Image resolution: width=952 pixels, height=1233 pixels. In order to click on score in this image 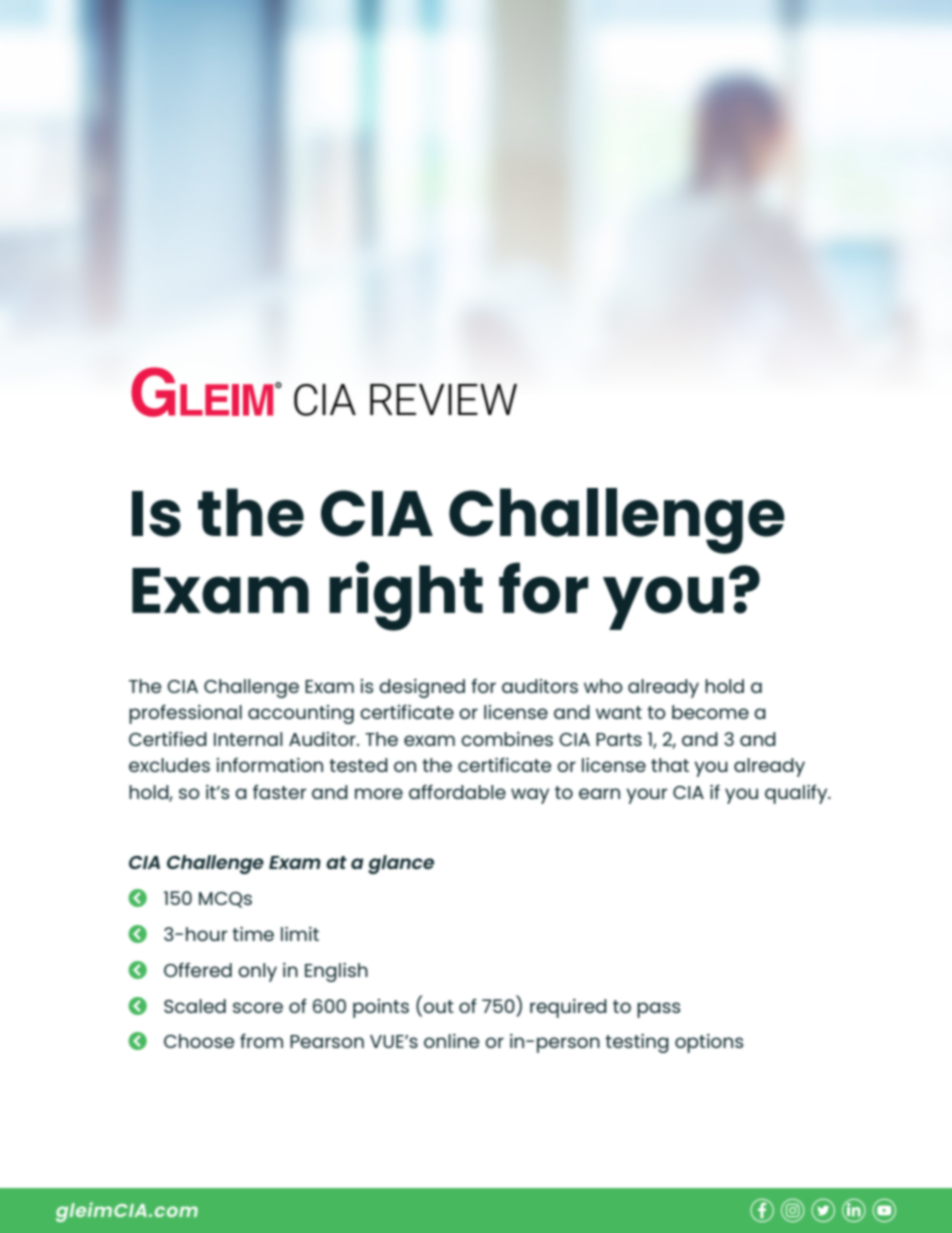, I will do `click(258, 1007)`.
